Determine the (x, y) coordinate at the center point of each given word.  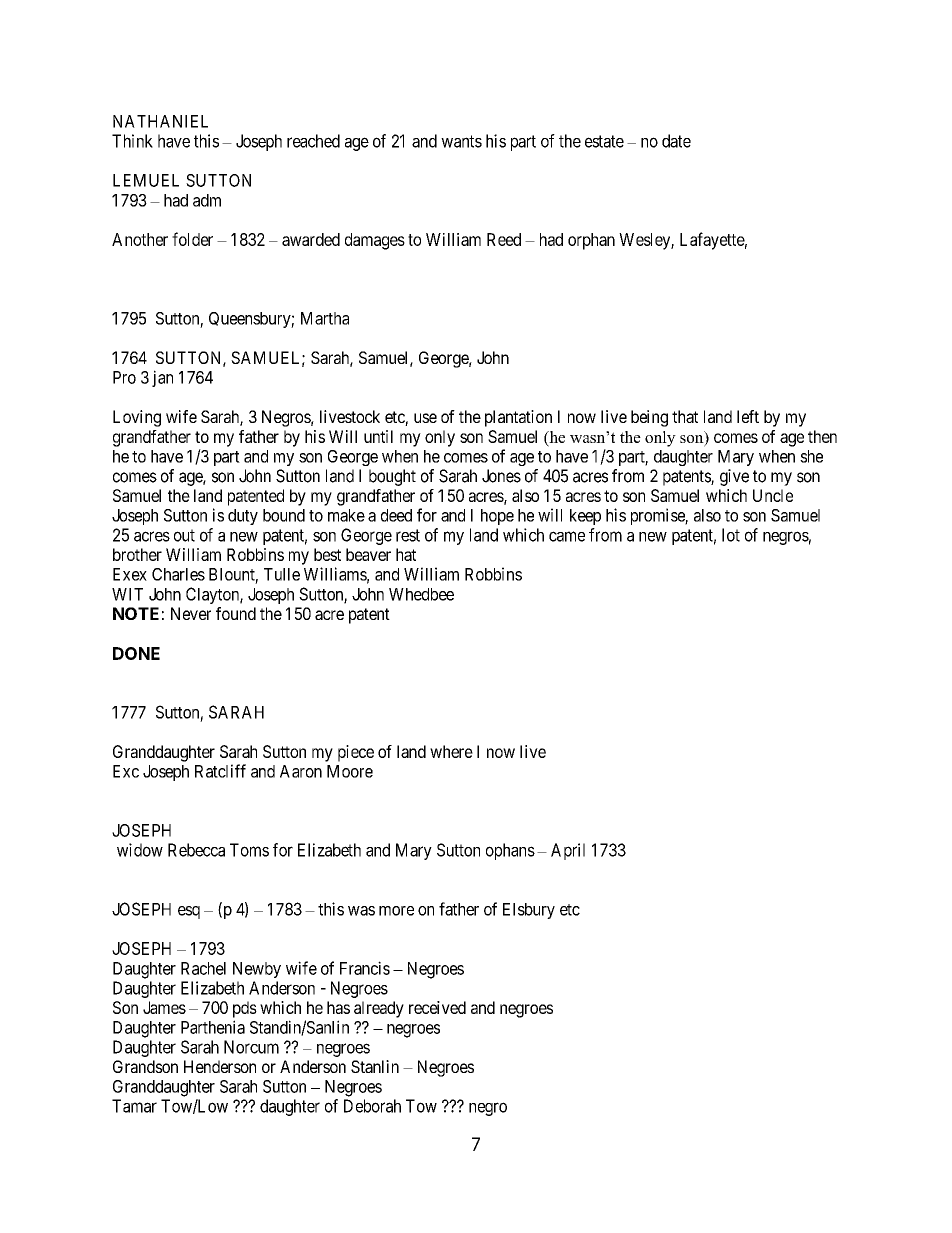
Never (191, 613)
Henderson (220, 1066)
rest (408, 535)
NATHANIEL (160, 121)
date (676, 141)
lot (731, 535)
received (437, 1007)
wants (461, 141)
